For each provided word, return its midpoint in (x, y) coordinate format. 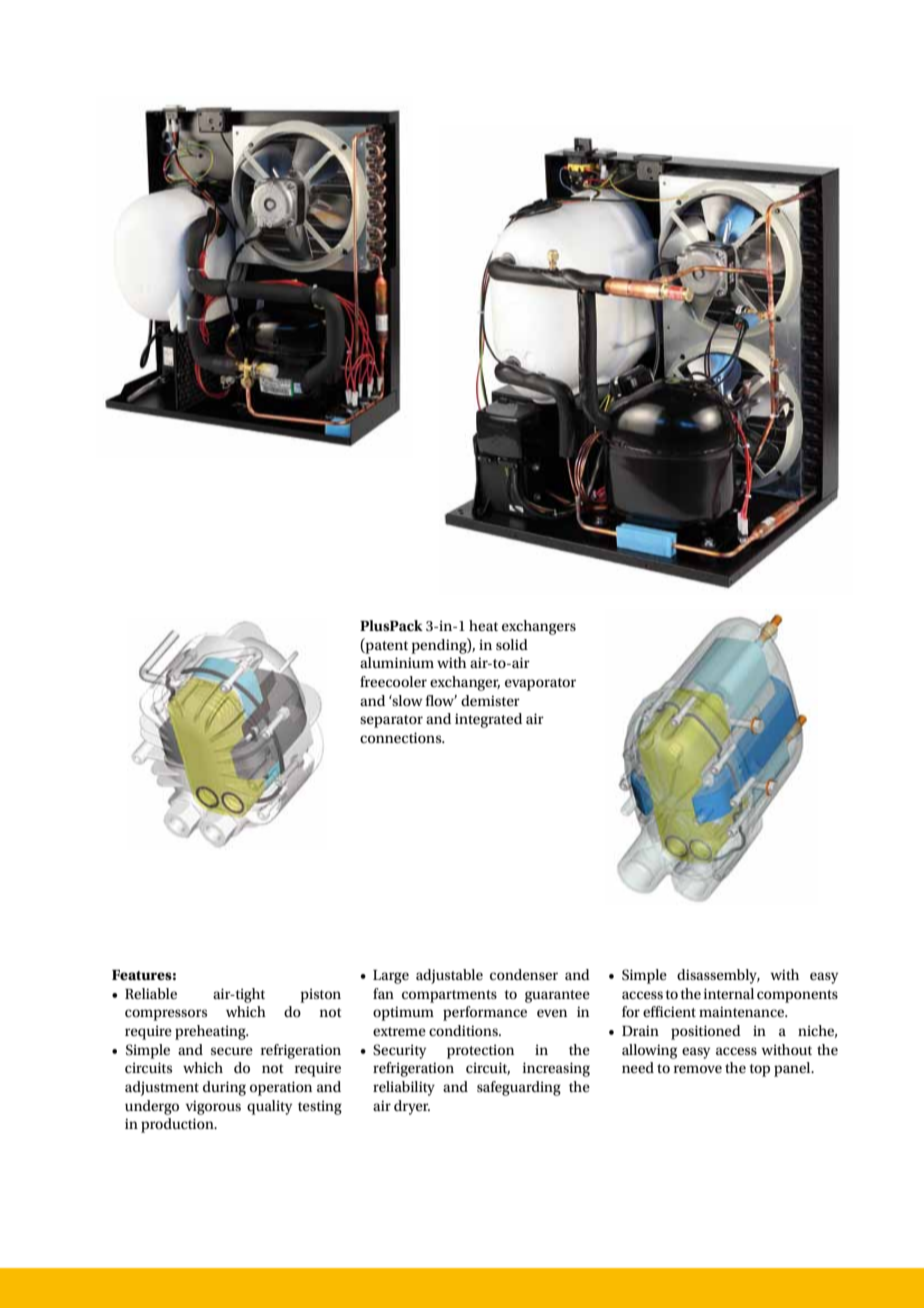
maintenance (743, 1011)
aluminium (397, 662)
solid (512, 644)
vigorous (213, 1107)
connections (402, 737)
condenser (524, 974)
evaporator (540, 684)
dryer (412, 1107)
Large (391, 977)
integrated (488, 720)
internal (729, 993)
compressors (166, 1015)
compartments (449, 996)
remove (698, 1069)
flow (441, 700)
